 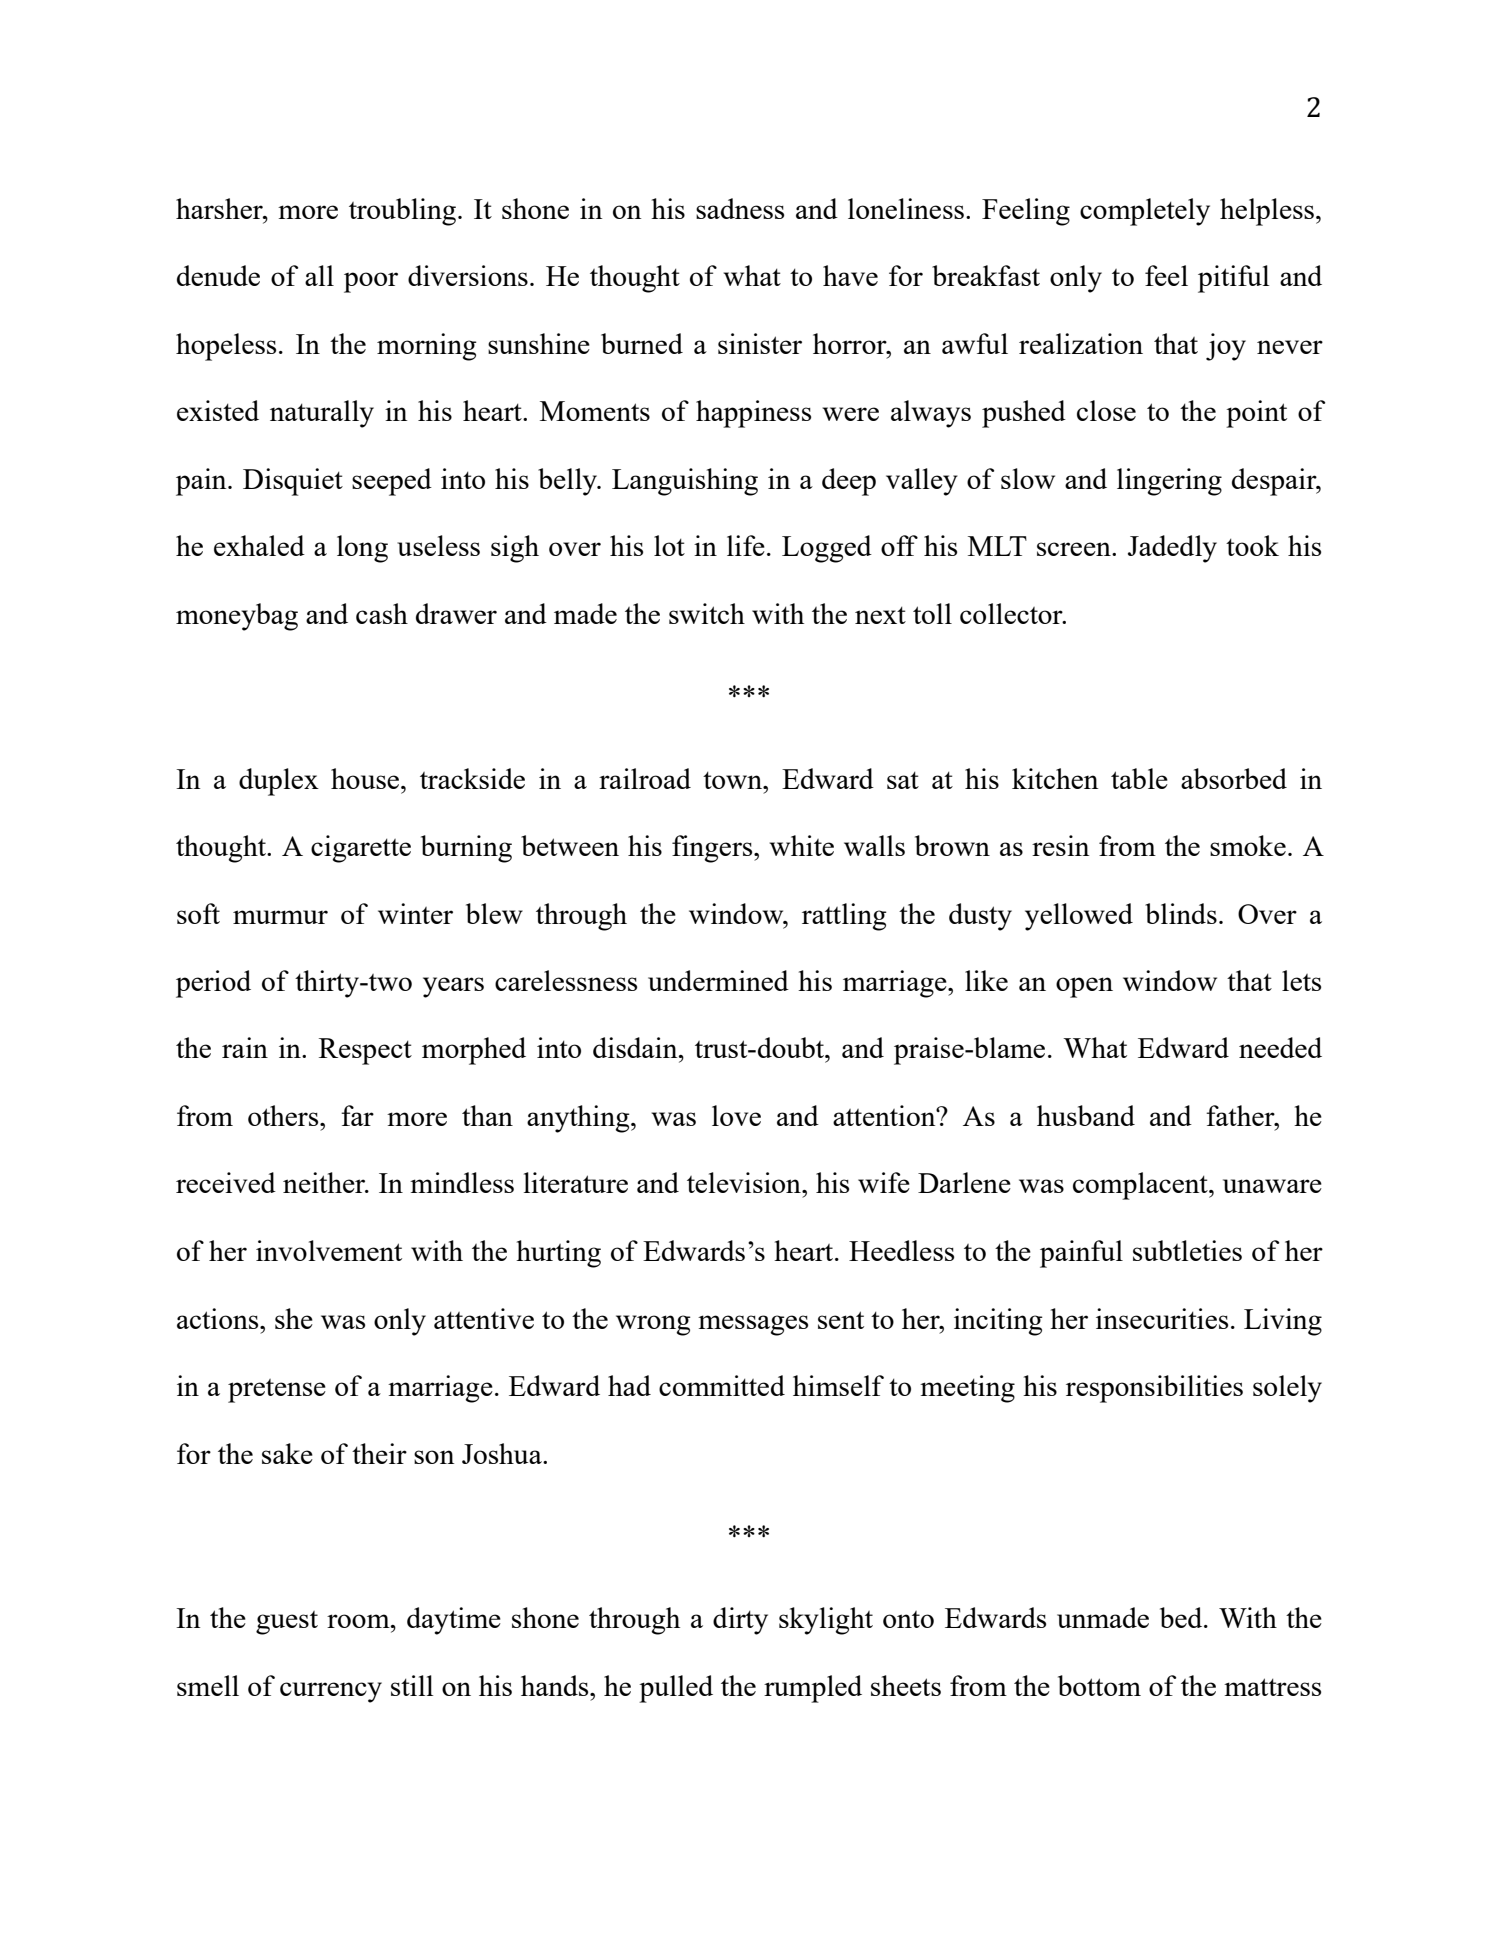 I want to click on sadness, so click(x=740, y=208).
